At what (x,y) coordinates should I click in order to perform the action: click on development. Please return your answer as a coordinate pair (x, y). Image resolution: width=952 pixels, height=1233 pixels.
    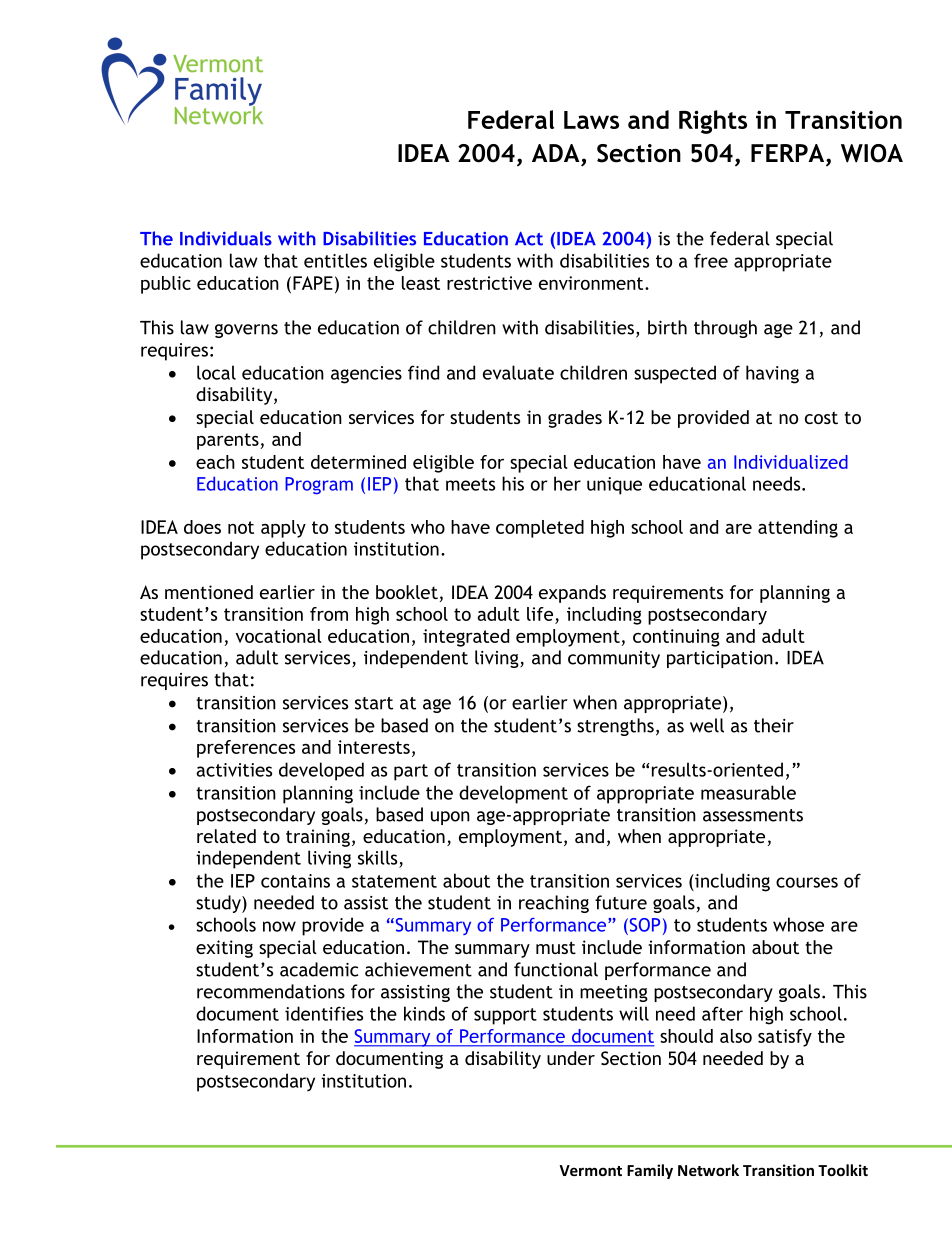
    Looking at the image, I should click on (513, 794).
